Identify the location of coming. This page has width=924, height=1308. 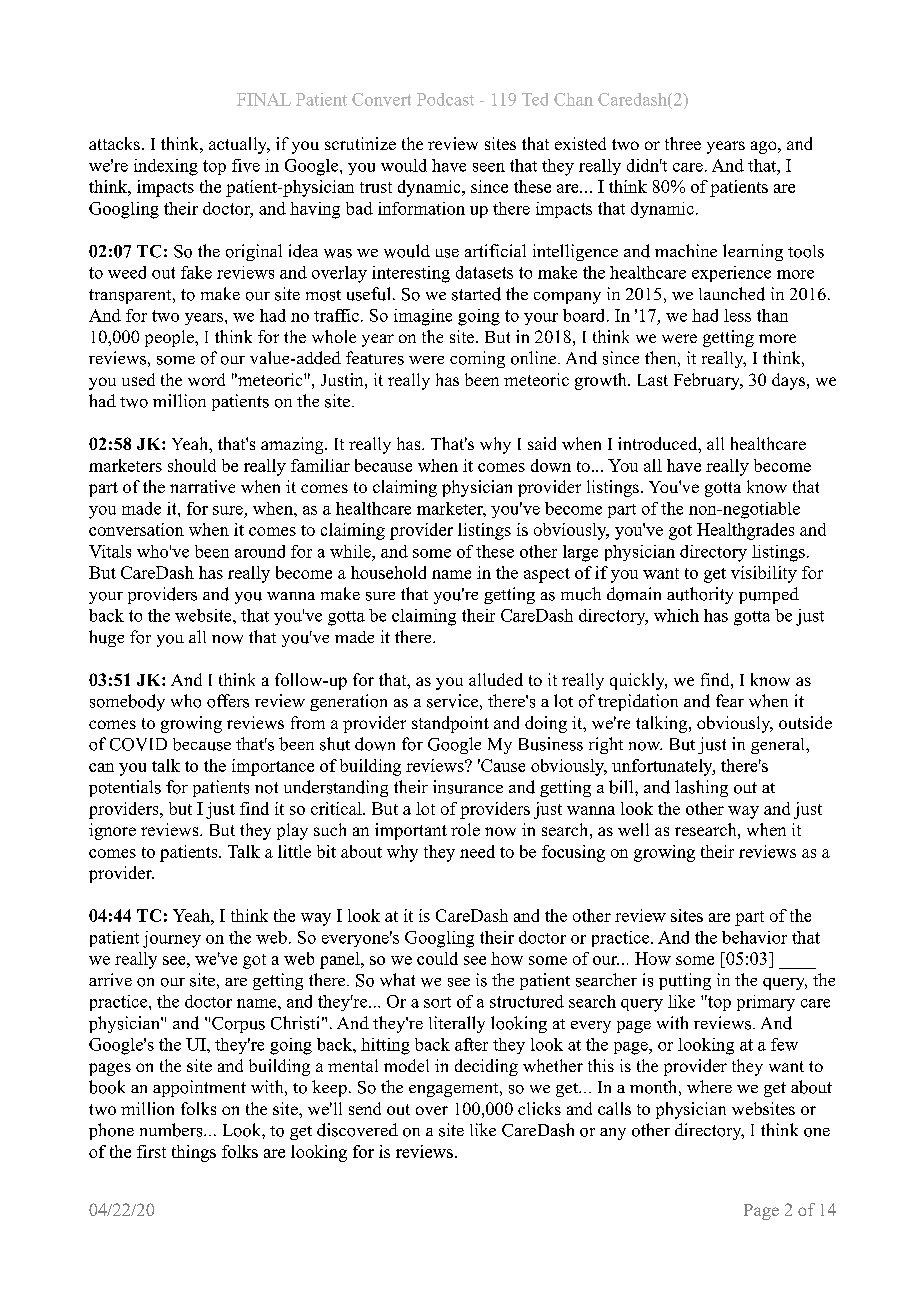
(477, 359).
